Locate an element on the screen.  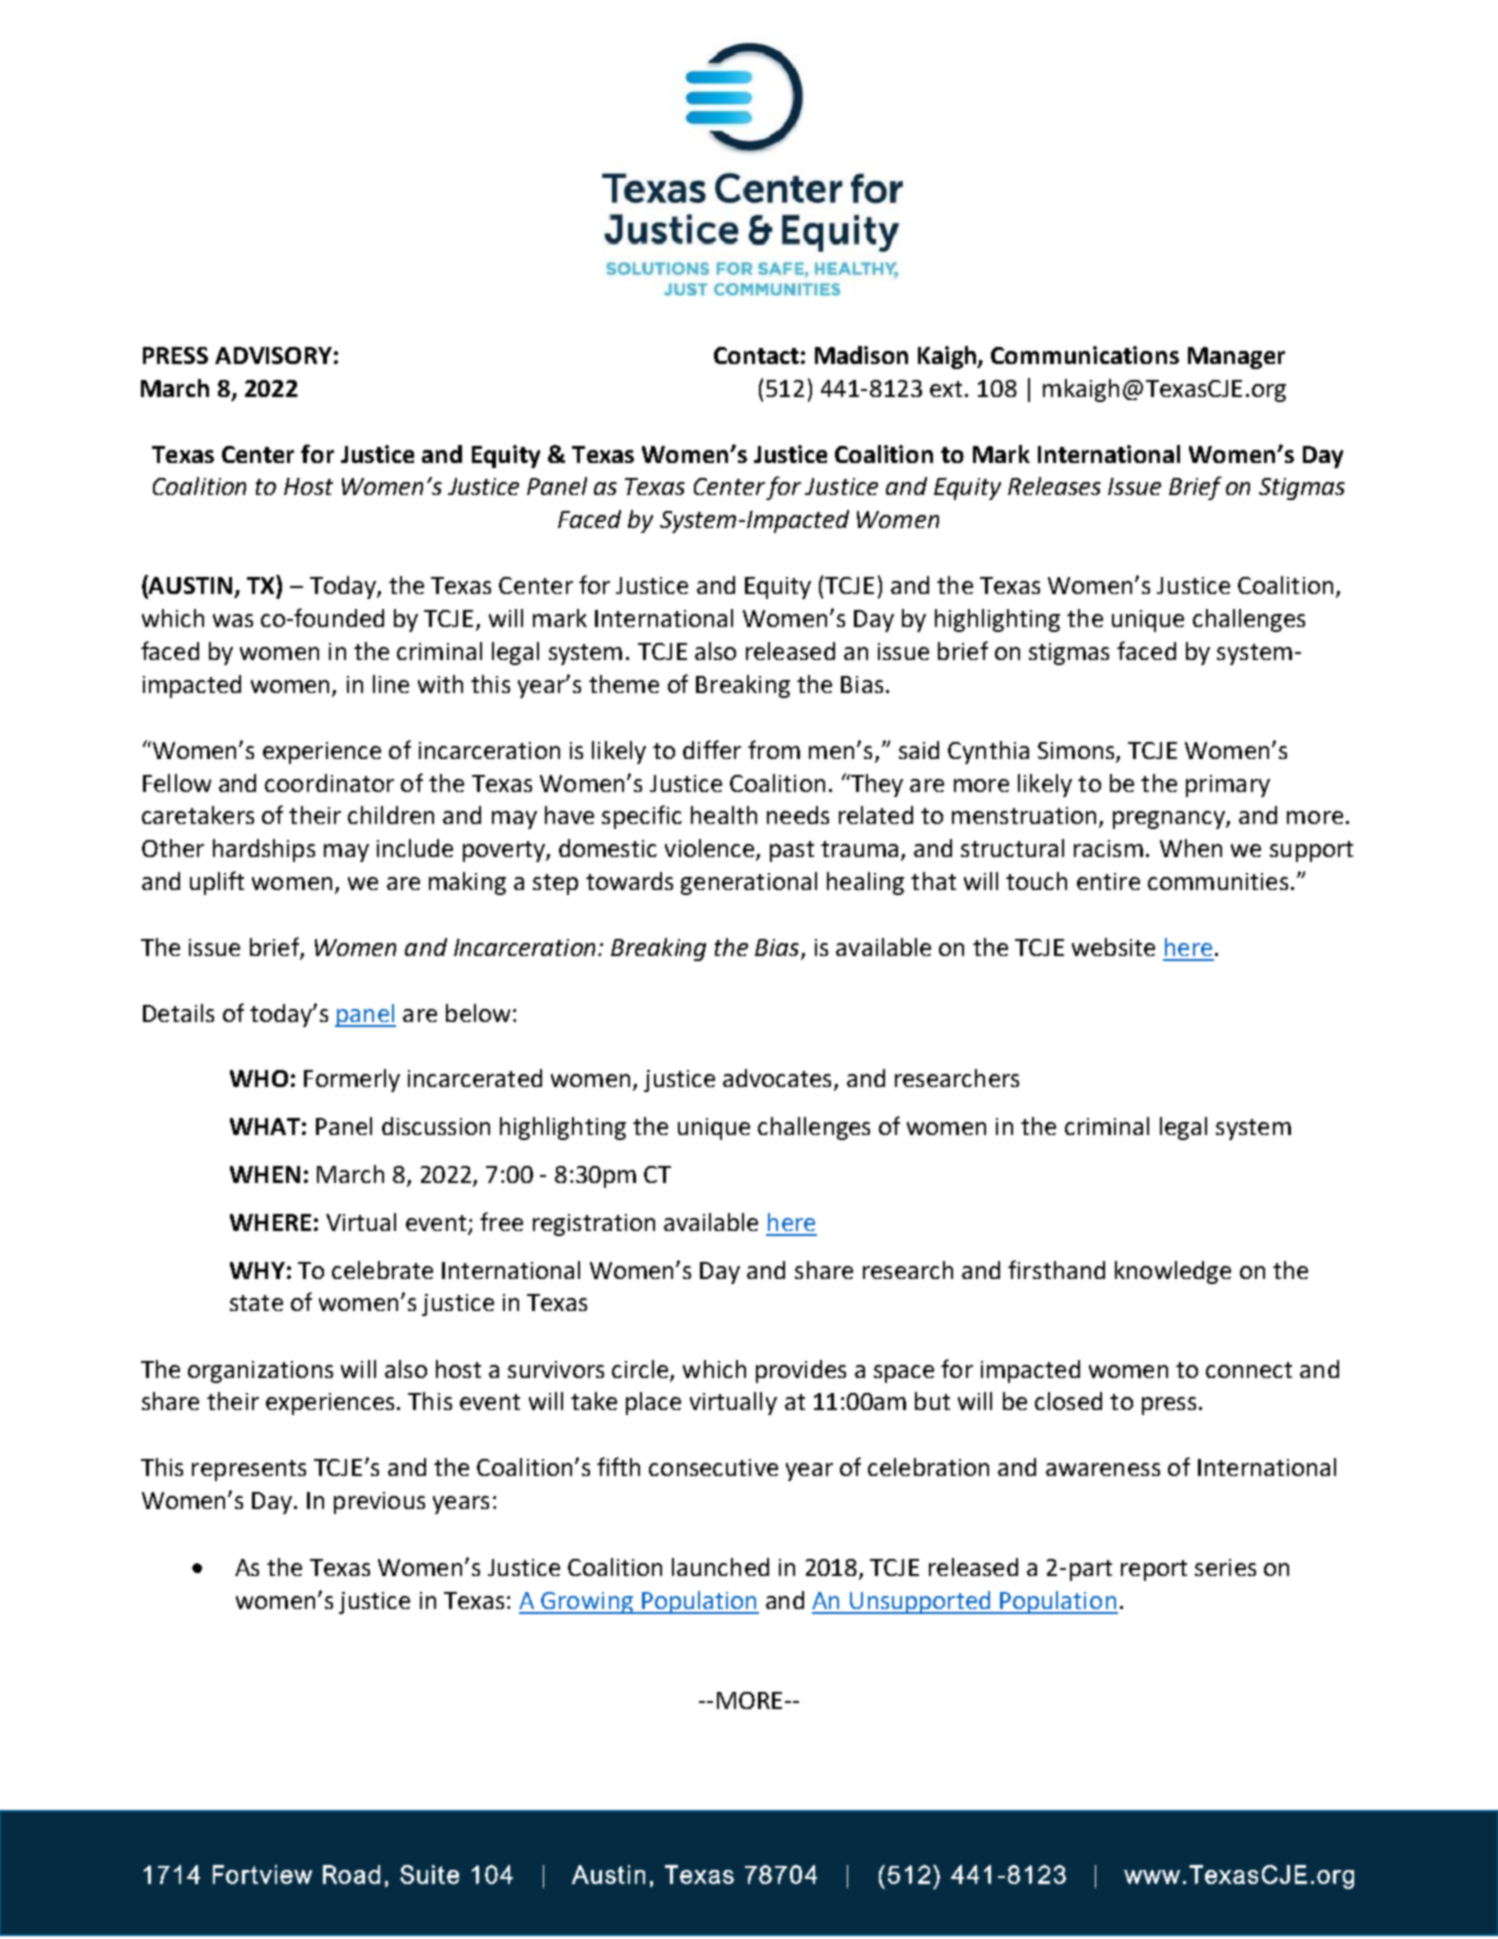
Road is located at coordinates (351, 1874).
